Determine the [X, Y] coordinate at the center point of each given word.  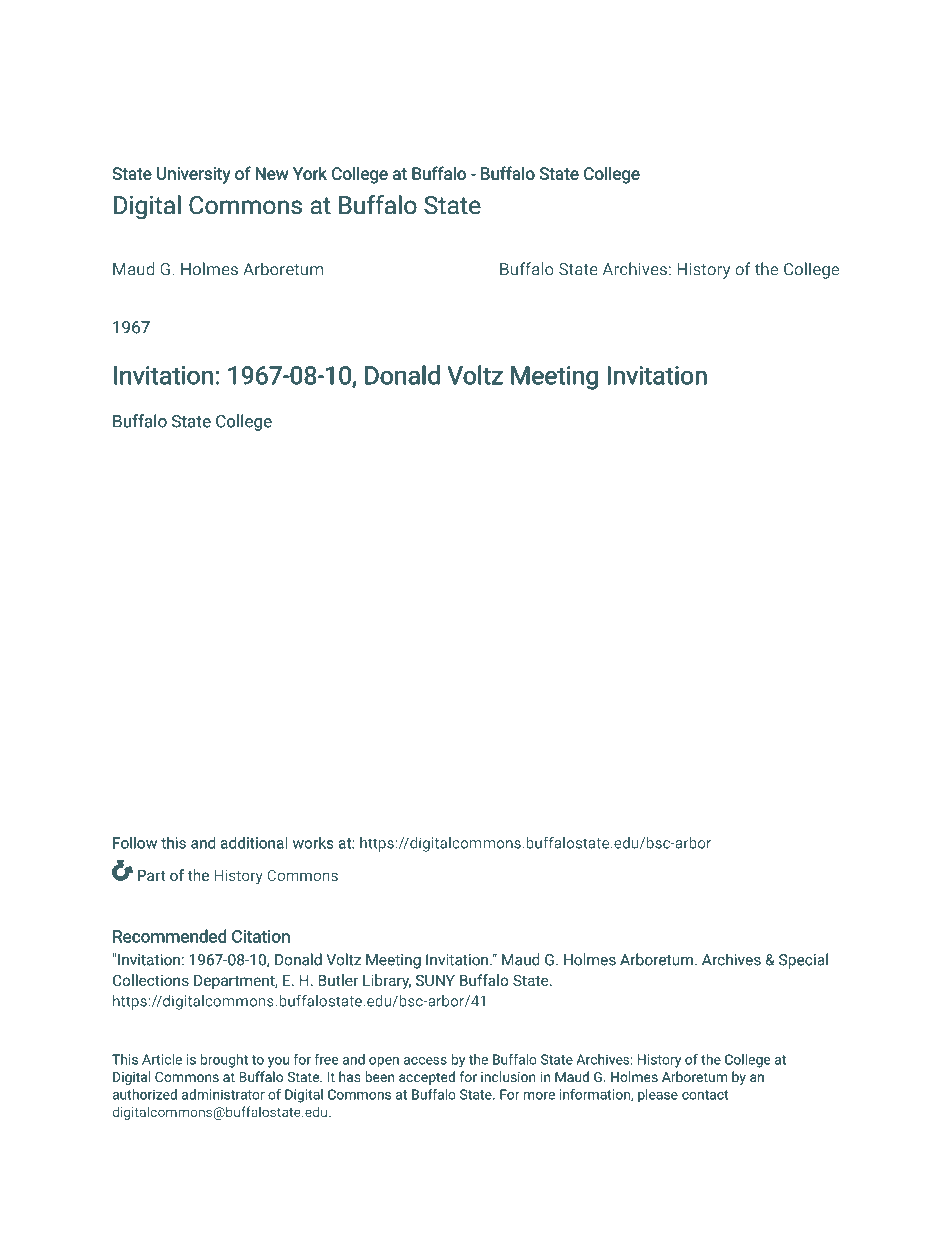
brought [224, 1061]
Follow [135, 843]
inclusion [508, 1076]
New [272, 173]
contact [705, 1095]
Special [803, 961]
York [310, 173]
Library [387, 982]
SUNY [435, 980]
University [193, 175]
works [313, 843]
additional [254, 843]
